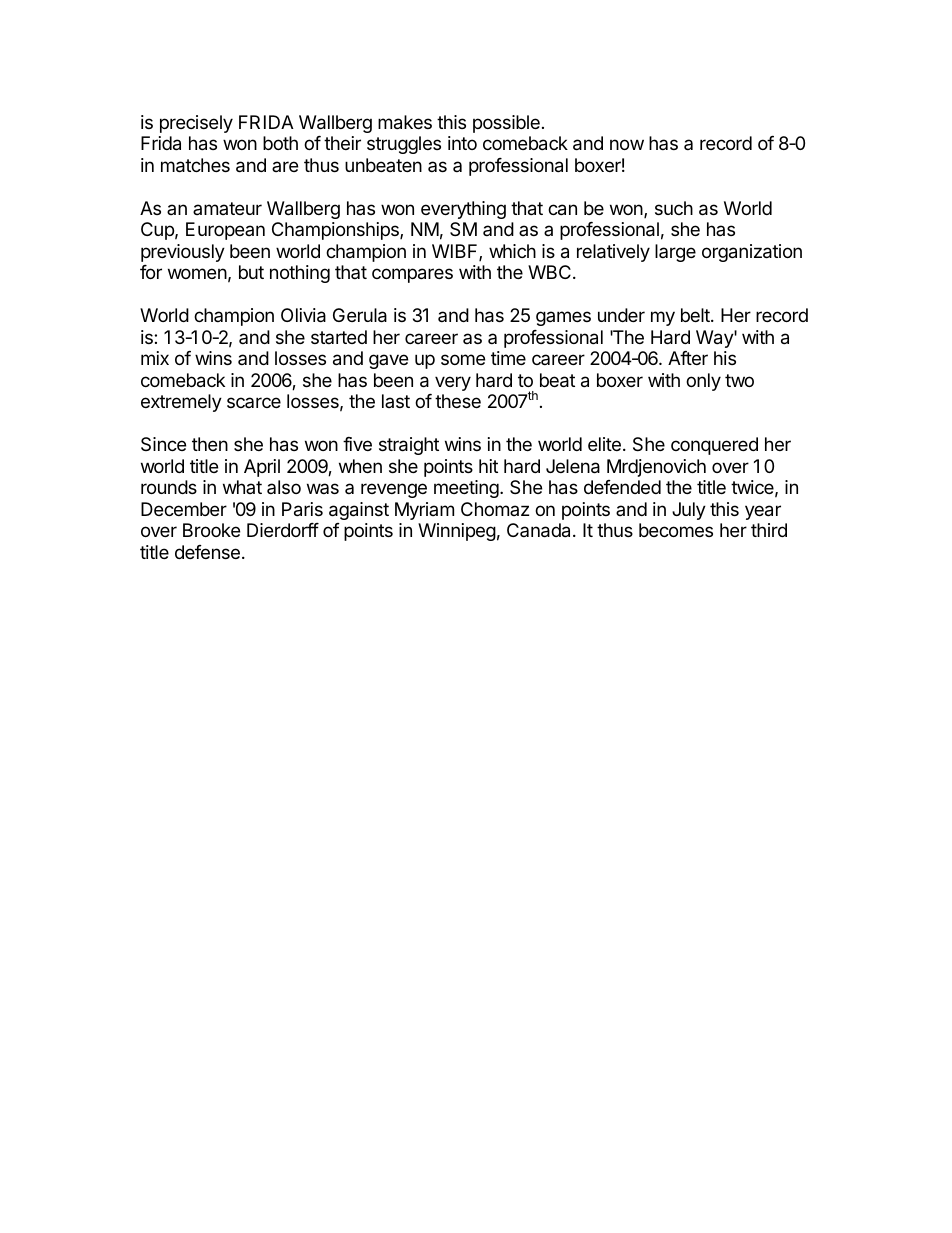 Image resolution: width=952 pixels, height=1233 pixels. Describe the element at coordinates (155, 358) in the screenshot. I see `mix` at that location.
